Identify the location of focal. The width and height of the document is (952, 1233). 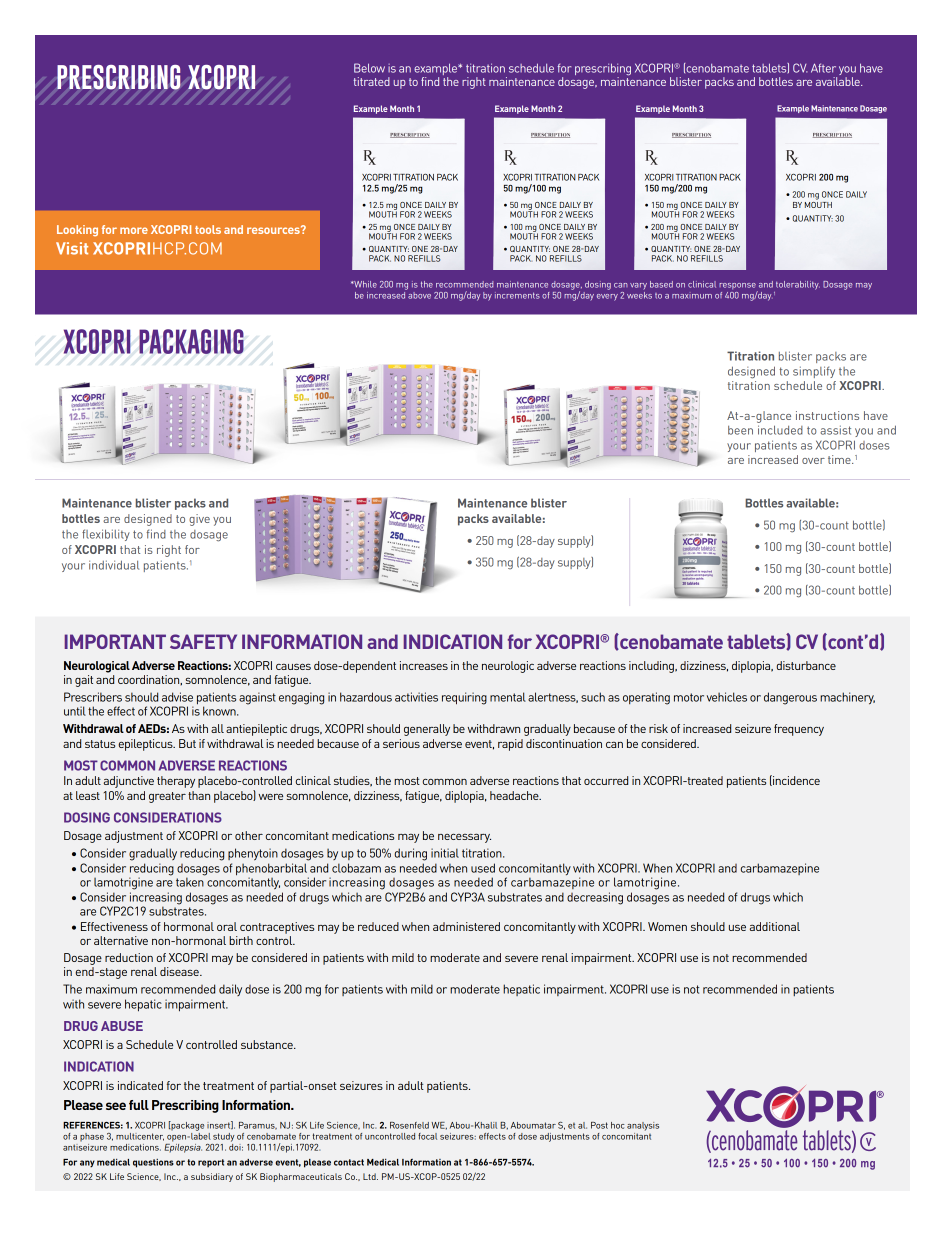
(427, 1136).
